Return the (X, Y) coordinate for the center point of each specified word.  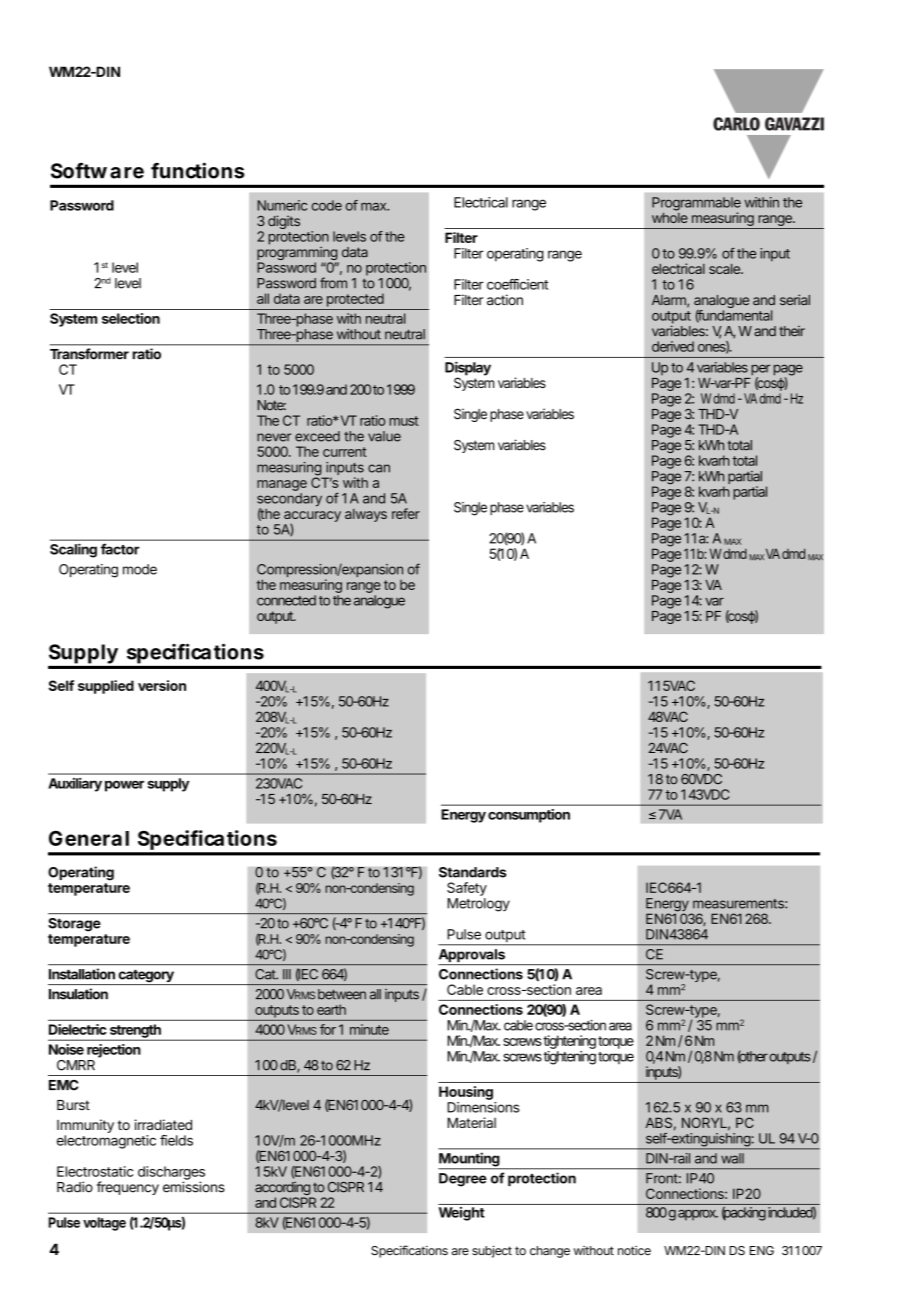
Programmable (696, 205)
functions (198, 170)
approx (698, 1215)
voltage (104, 1224)
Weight (462, 1214)
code (327, 205)
